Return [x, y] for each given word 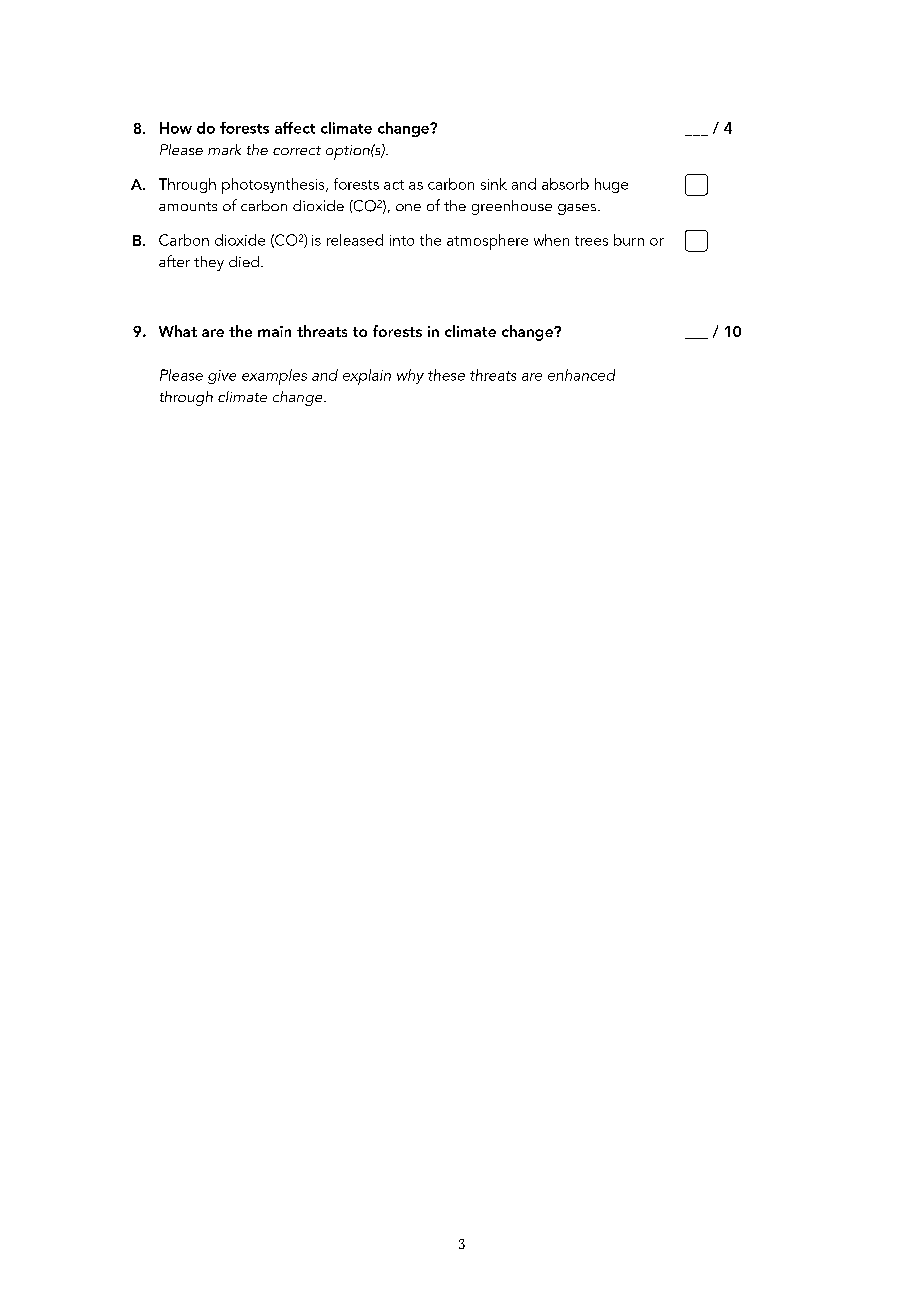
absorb [565, 184]
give [222, 377]
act [394, 185]
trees [591, 241]
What [178, 331]
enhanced [581, 375]
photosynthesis [274, 186]
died [244, 261]
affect [295, 128]
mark [224, 149]
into [402, 240]
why [410, 376]
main [274, 331]
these [446, 375]
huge [611, 185]
